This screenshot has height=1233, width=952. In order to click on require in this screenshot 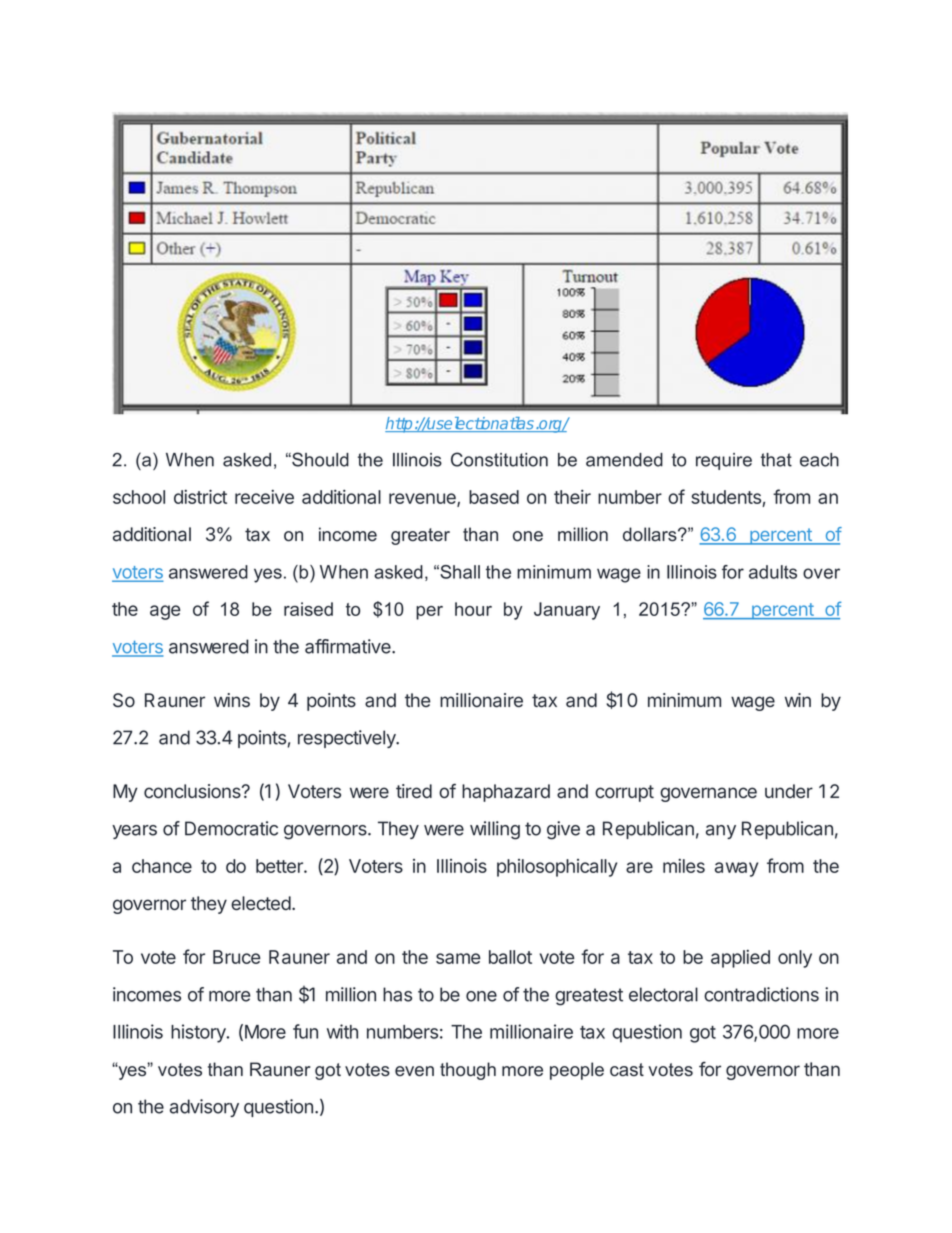, I will do `click(724, 461)`.
